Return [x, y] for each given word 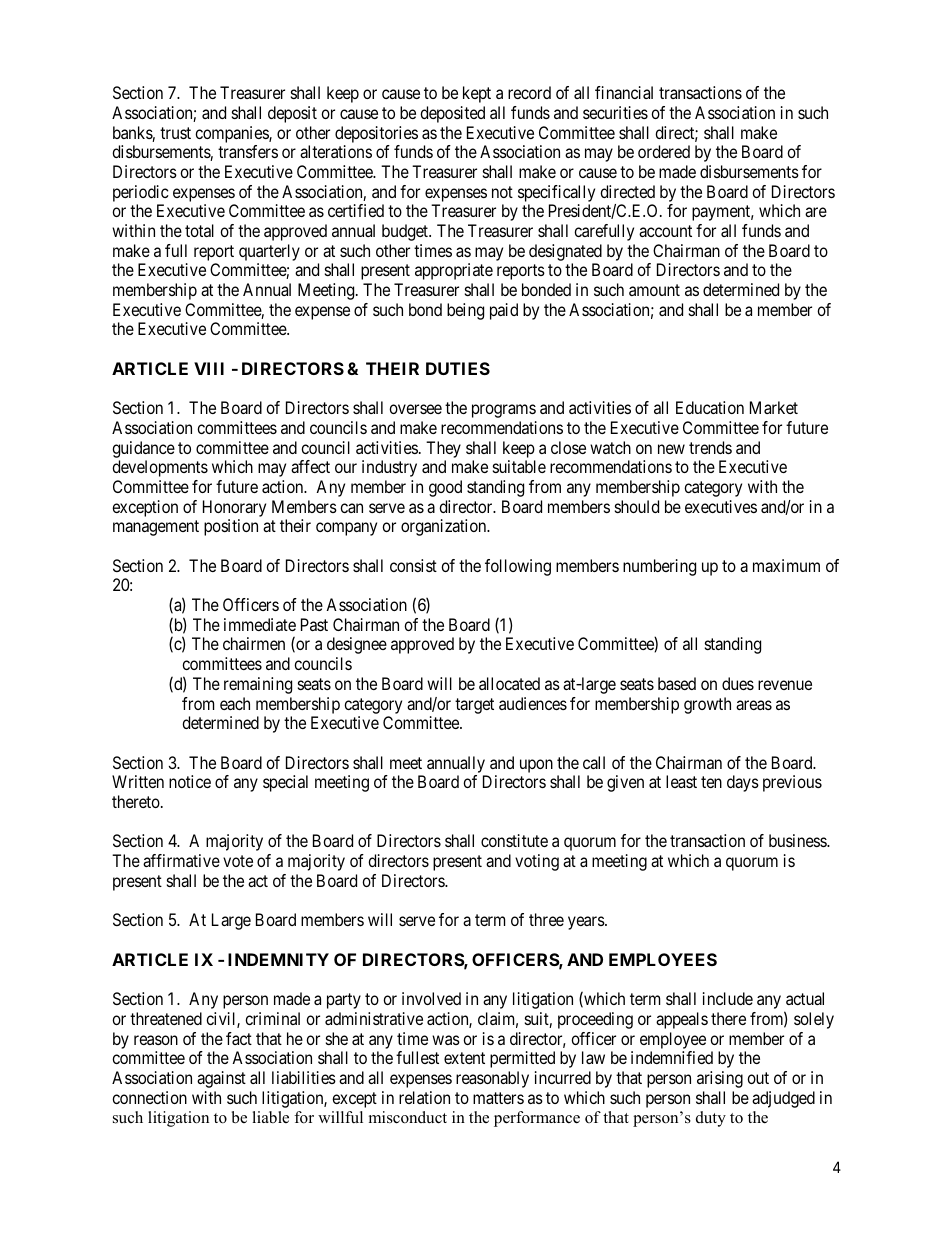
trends [710, 447]
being [465, 311]
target [474, 706]
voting [537, 862]
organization [445, 527]
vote [238, 861]
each [235, 703]
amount [654, 290]
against [221, 1079]
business [798, 840]
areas [754, 705]
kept [477, 94]
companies [232, 134]
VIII [209, 368]
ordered [664, 151]
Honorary [234, 508]
